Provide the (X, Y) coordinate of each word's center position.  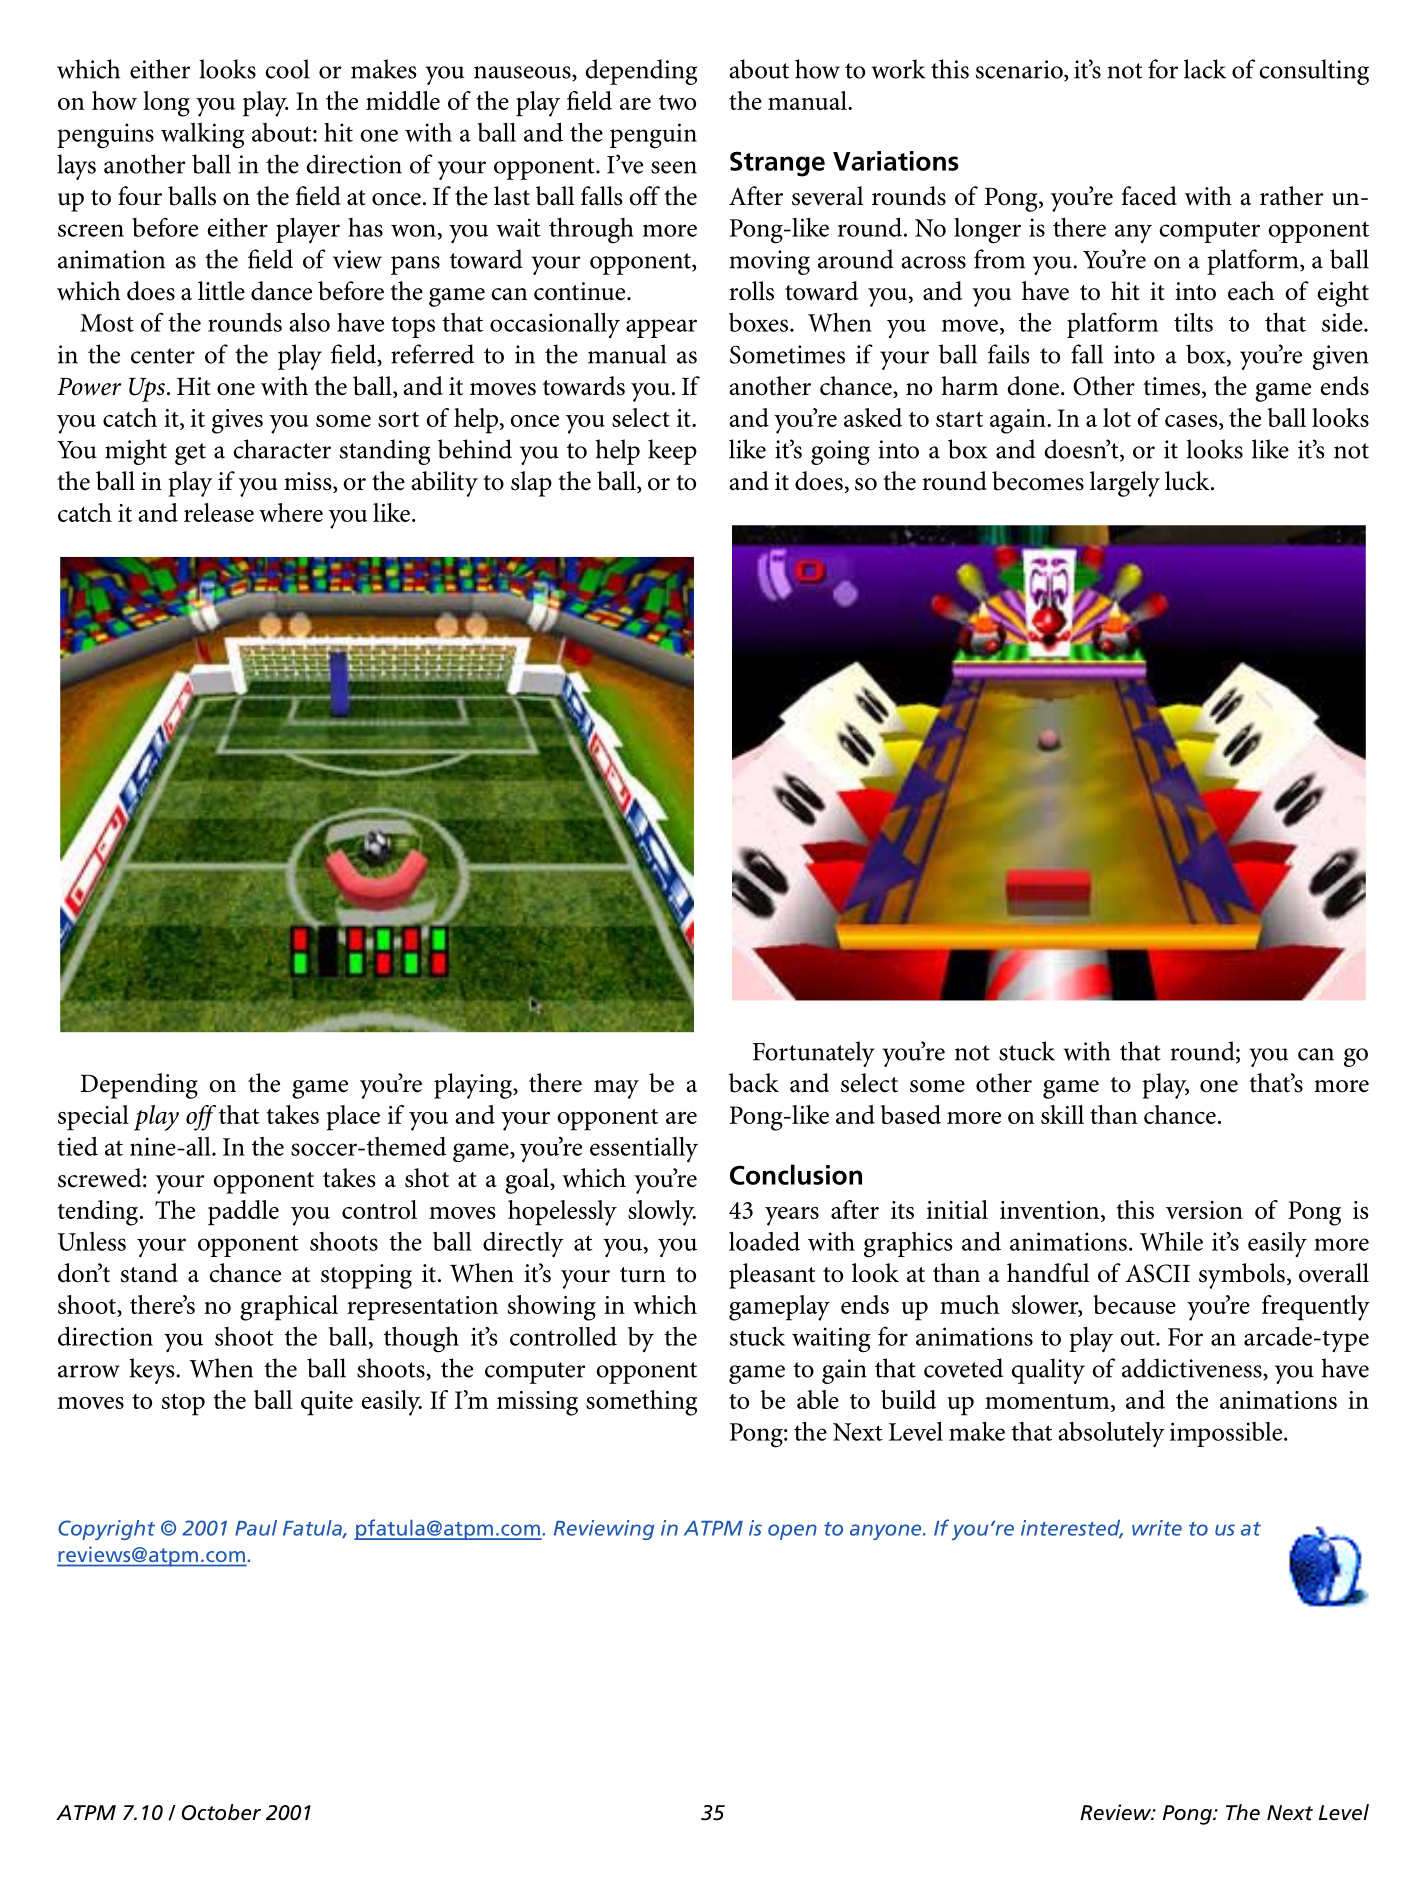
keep (672, 452)
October (221, 1812)
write (1157, 1528)
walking (202, 136)
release (219, 512)
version (1204, 1210)
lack (1205, 69)
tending (98, 1213)
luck (1188, 481)
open (792, 1532)
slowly (662, 1213)
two (677, 102)
